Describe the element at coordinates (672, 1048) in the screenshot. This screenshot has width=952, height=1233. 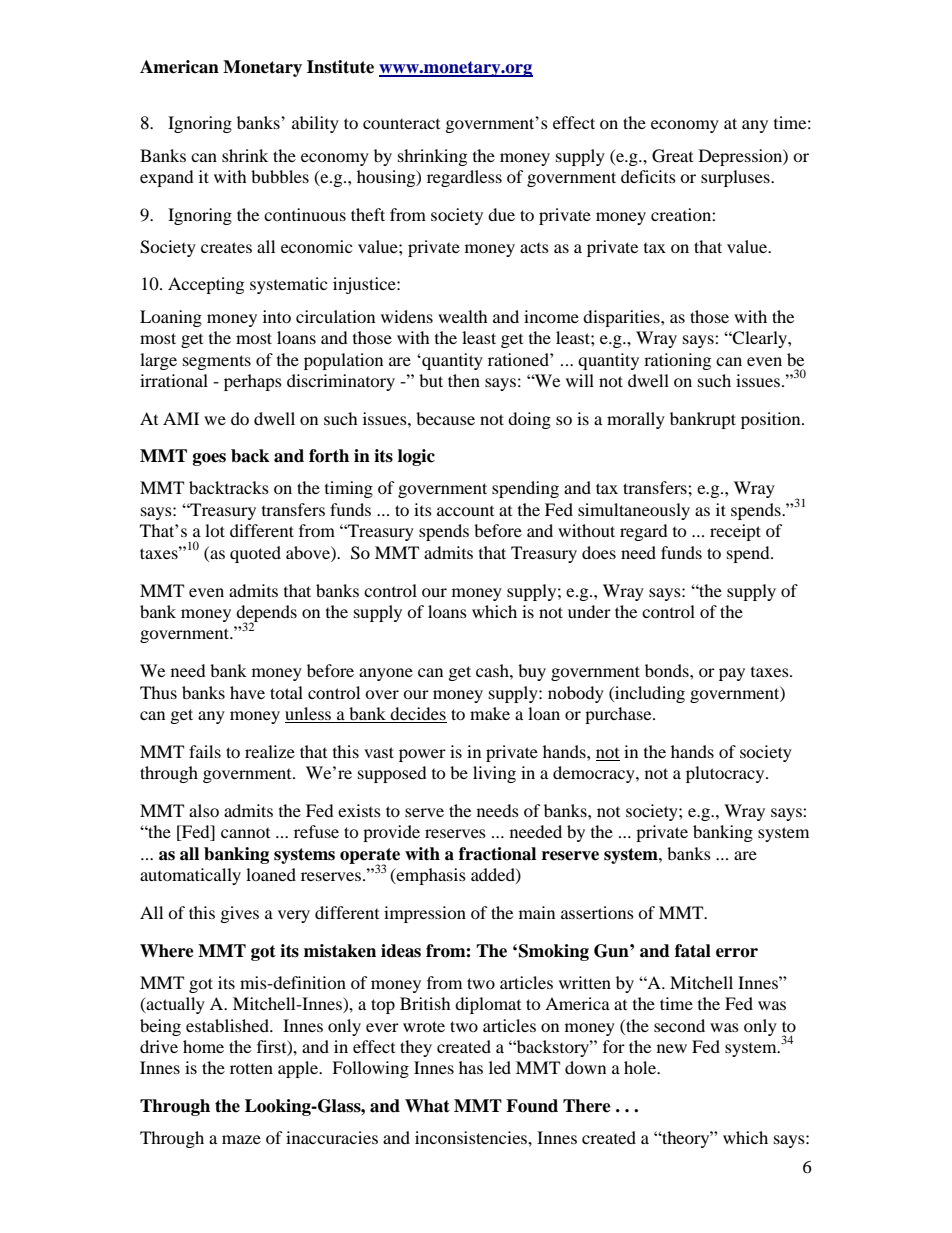
I see `new` at that location.
